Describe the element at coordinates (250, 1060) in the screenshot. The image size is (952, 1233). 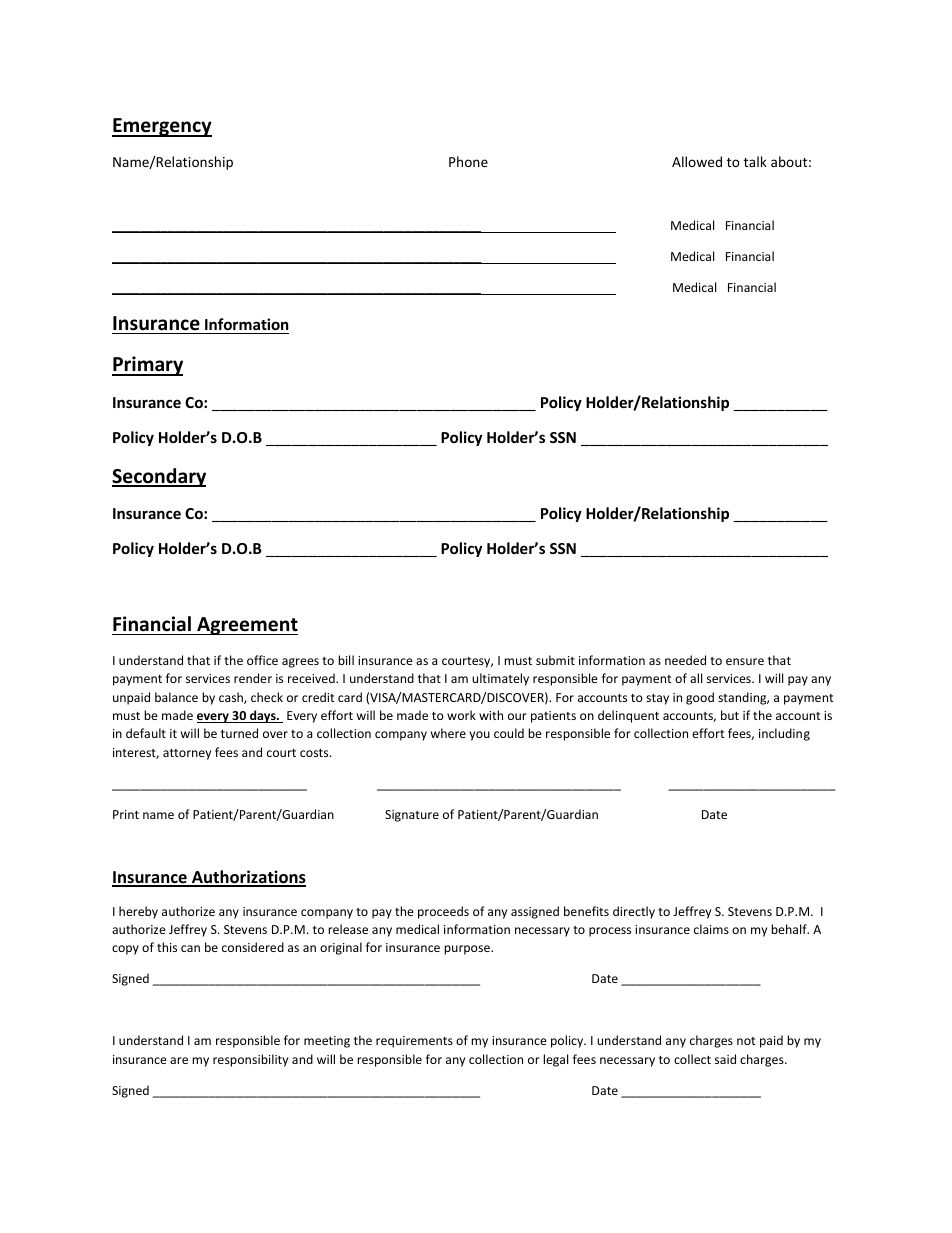
I see `responsibility` at that location.
